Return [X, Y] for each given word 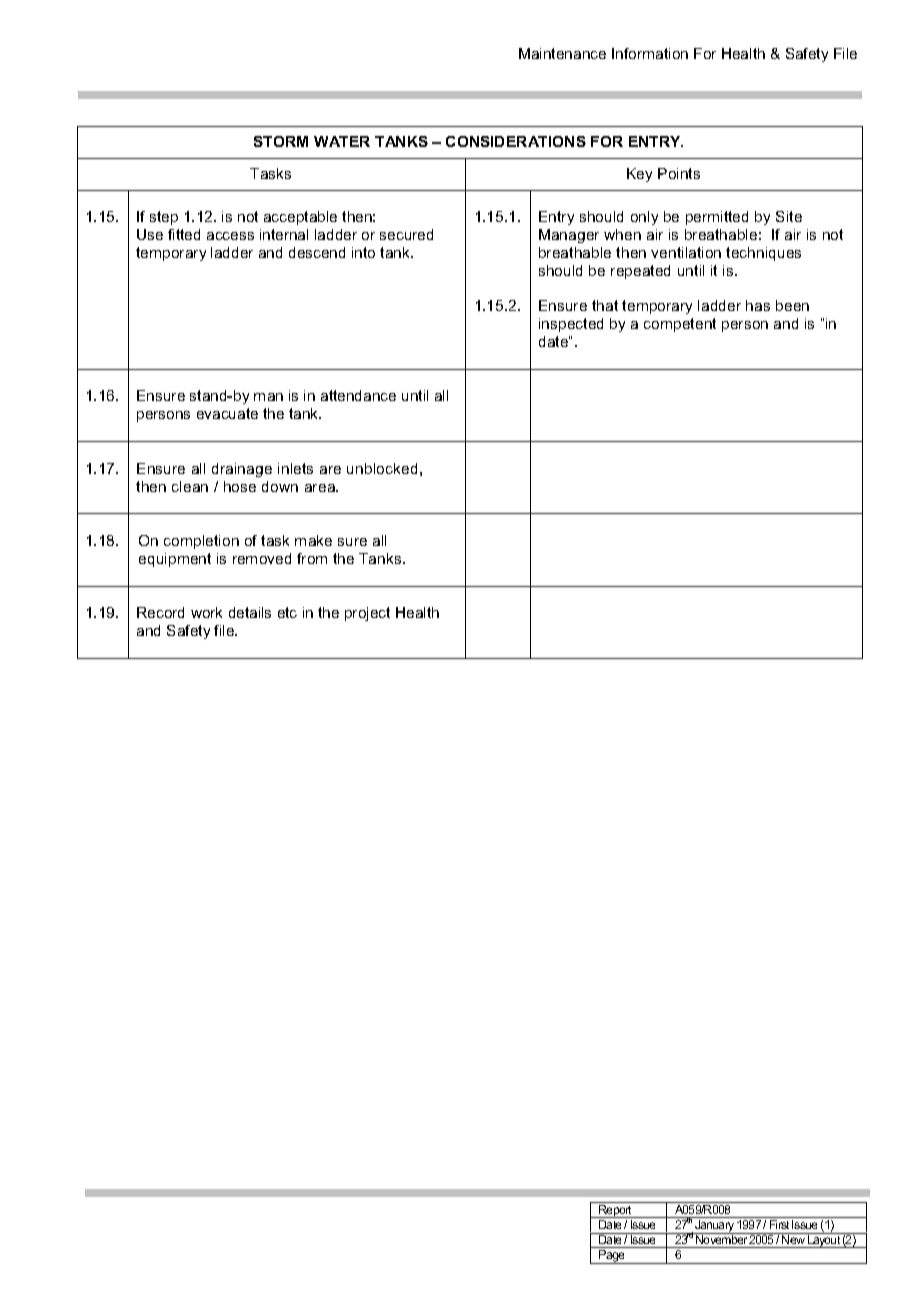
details [250, 612]
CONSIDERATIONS [516, 141]
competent [680, 325]
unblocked [382, 468]
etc [287, 612]
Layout [824, 1240]
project [367, 614]
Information [650, 53]
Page [612, 1257]
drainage [242, 470]
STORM [281, 141]
